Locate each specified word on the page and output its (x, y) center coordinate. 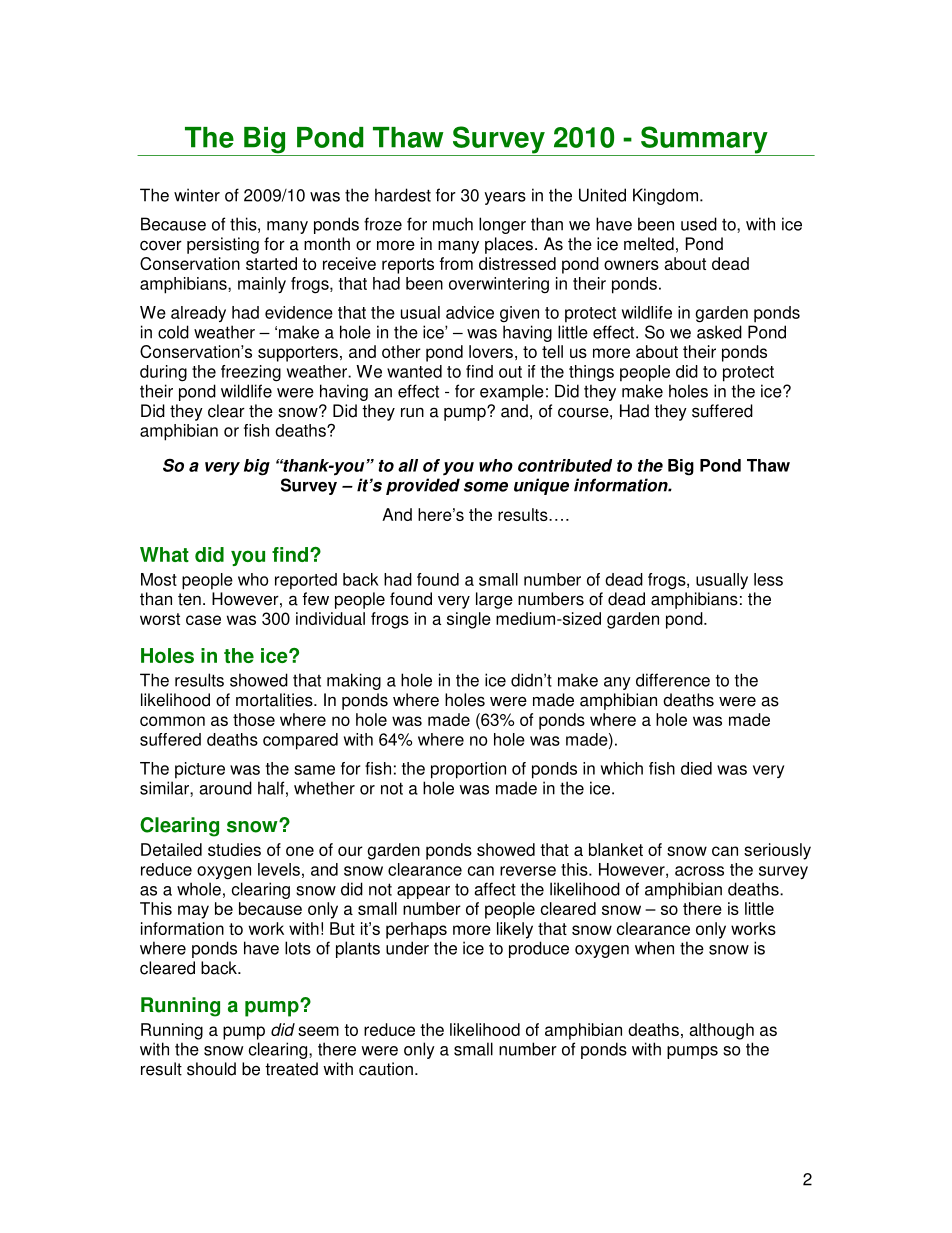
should (211, 1069)
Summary (704, 141)
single (469, 620)
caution (386, 1069)
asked (719, 332)
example (512, 392)
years (505, 198)
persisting (223, 245)
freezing (251, 373)
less (768, 579)
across (699, 871)
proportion (468, 770)
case (203, 620)
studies (234, 849)
